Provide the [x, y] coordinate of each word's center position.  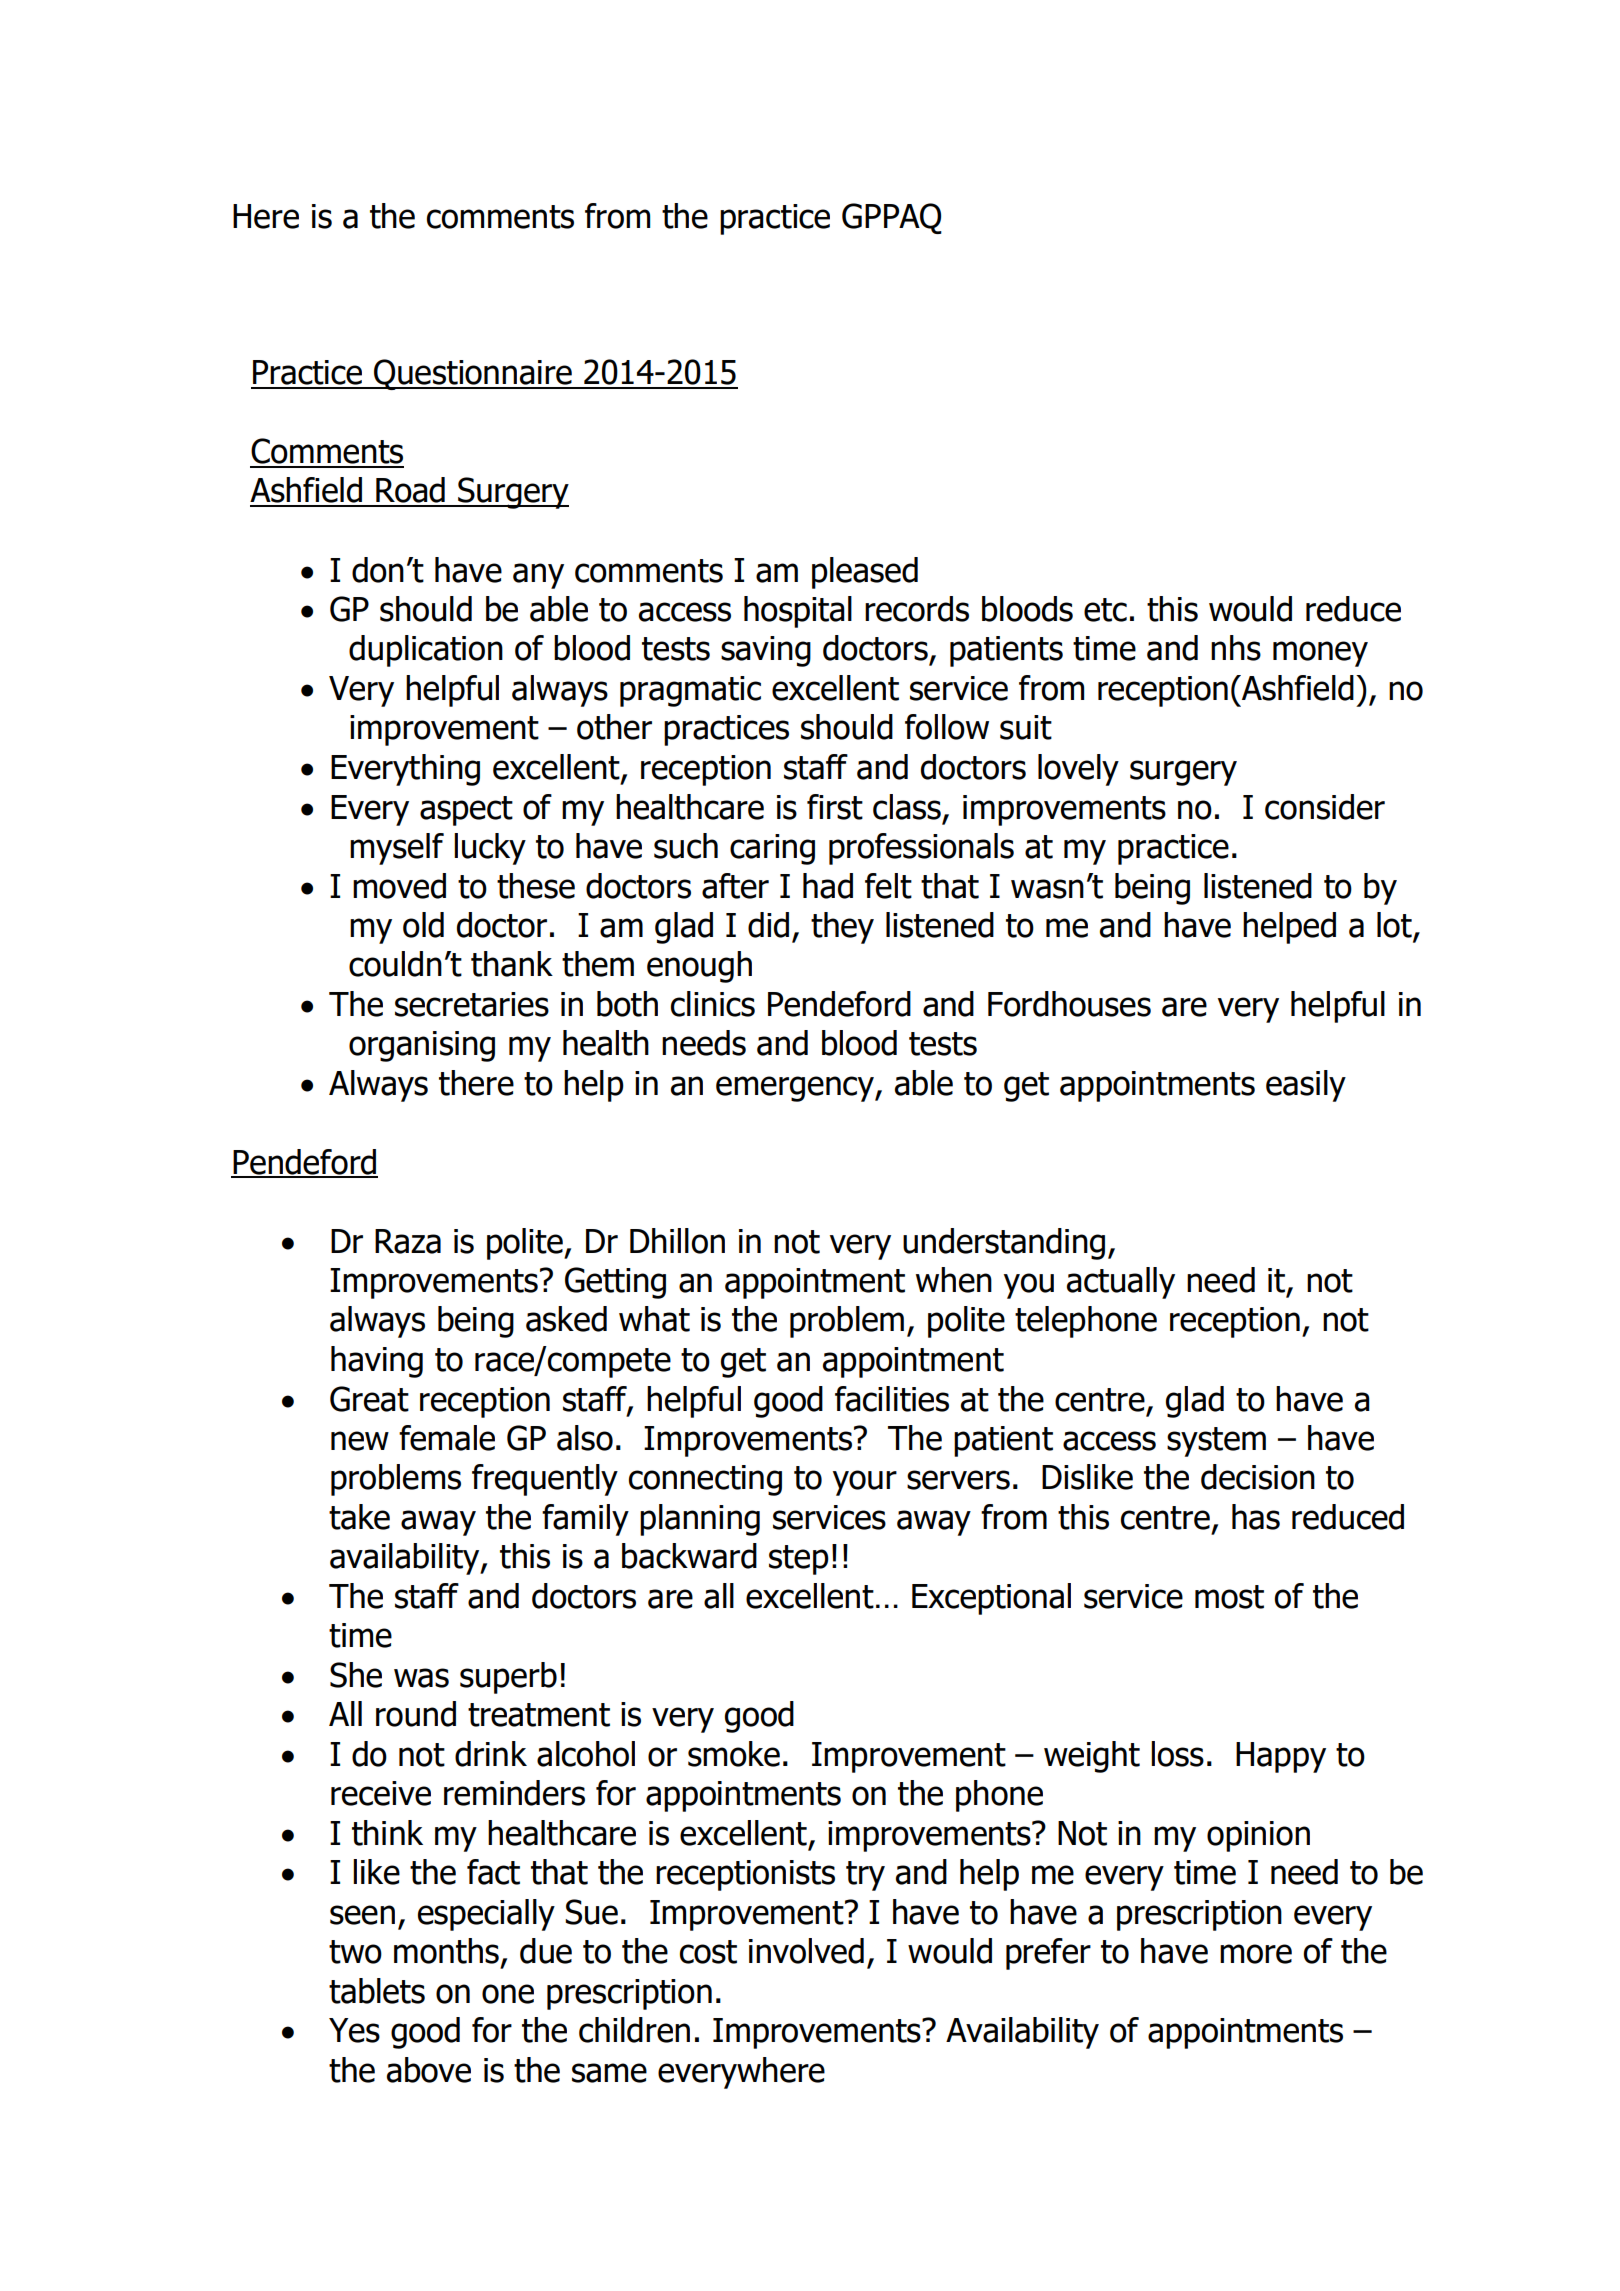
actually [1121, 1283]
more [1256, 1954]
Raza [408, 1241]
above [429, 2070]
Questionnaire [473, 374]
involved [806, 1951]
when [954, 1280]
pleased [865, 573]
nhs [1236, 648]
